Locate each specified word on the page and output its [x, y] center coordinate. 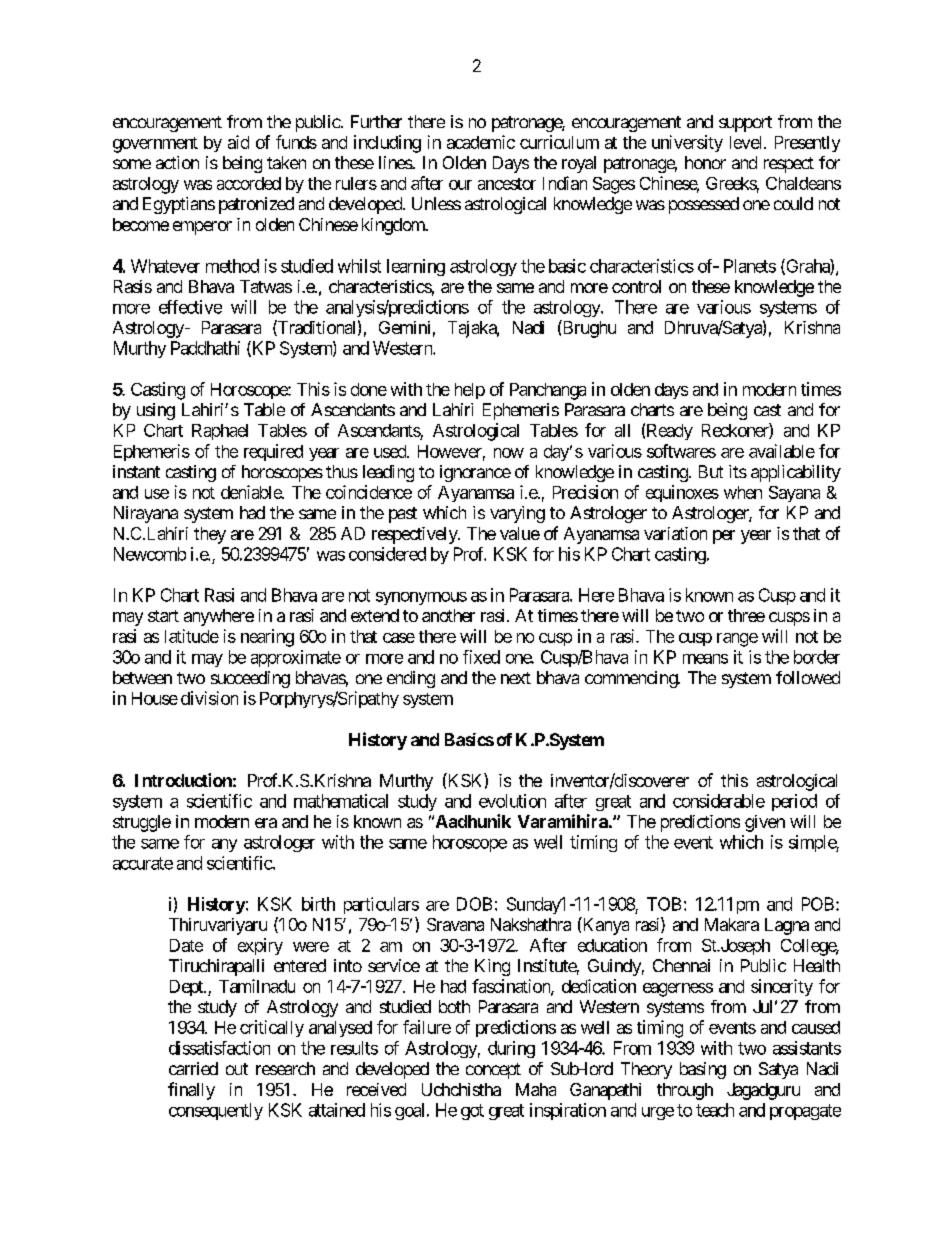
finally [191, 1091]
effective [190, 307]
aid [238, 142]
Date [186, 945]
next [516, 678]
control [636, 286]
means [705, 659]
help [470, 391]
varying [517, 514]
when [743, 492]
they [210, 535]
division [209, 698]
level [747, 142]
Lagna [787, 926]
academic [481, 142]
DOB [474, 904]
